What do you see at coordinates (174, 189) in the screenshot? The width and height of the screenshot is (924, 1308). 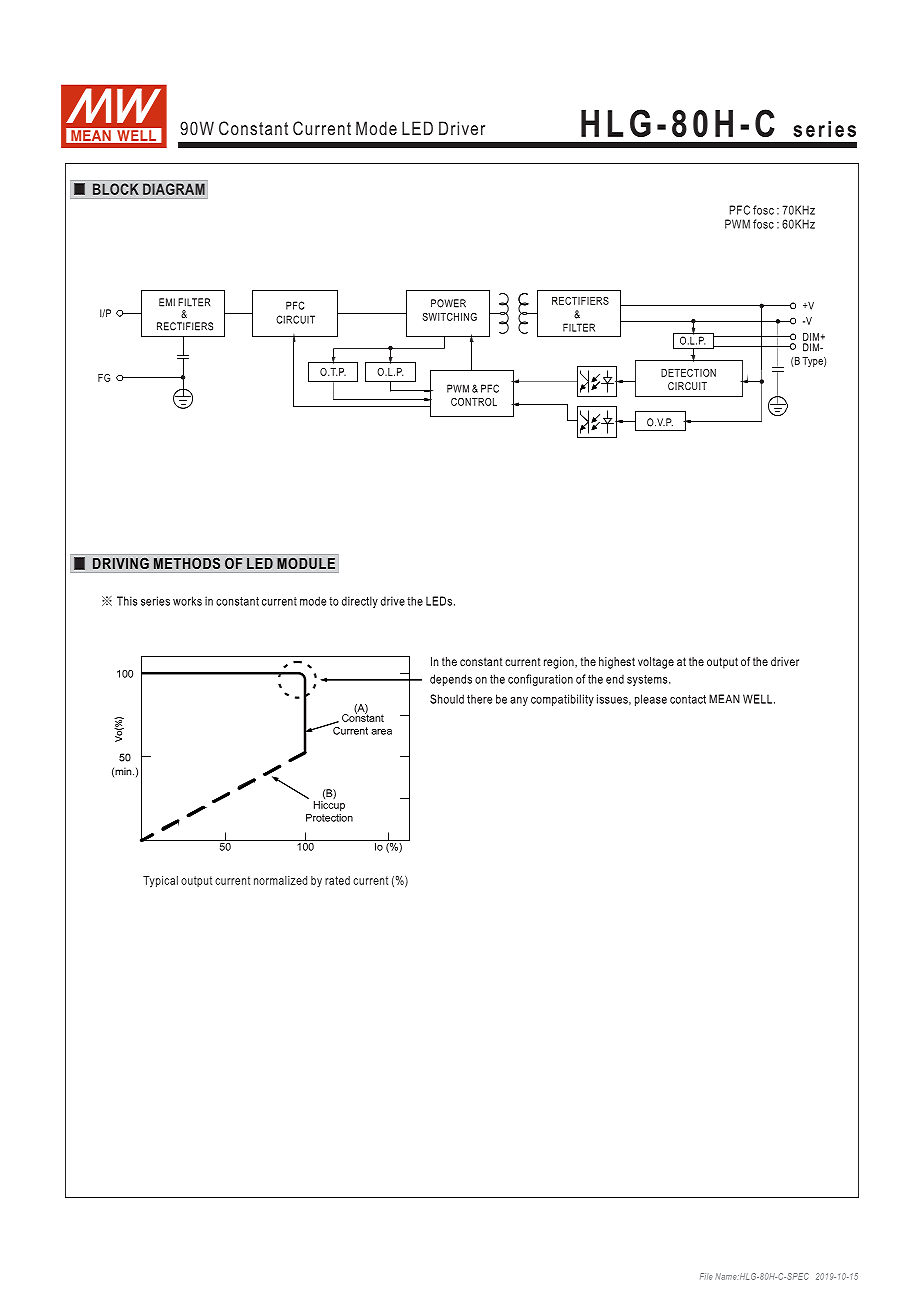 I see `DIAGRAM` at bounding box center [174, 189].
